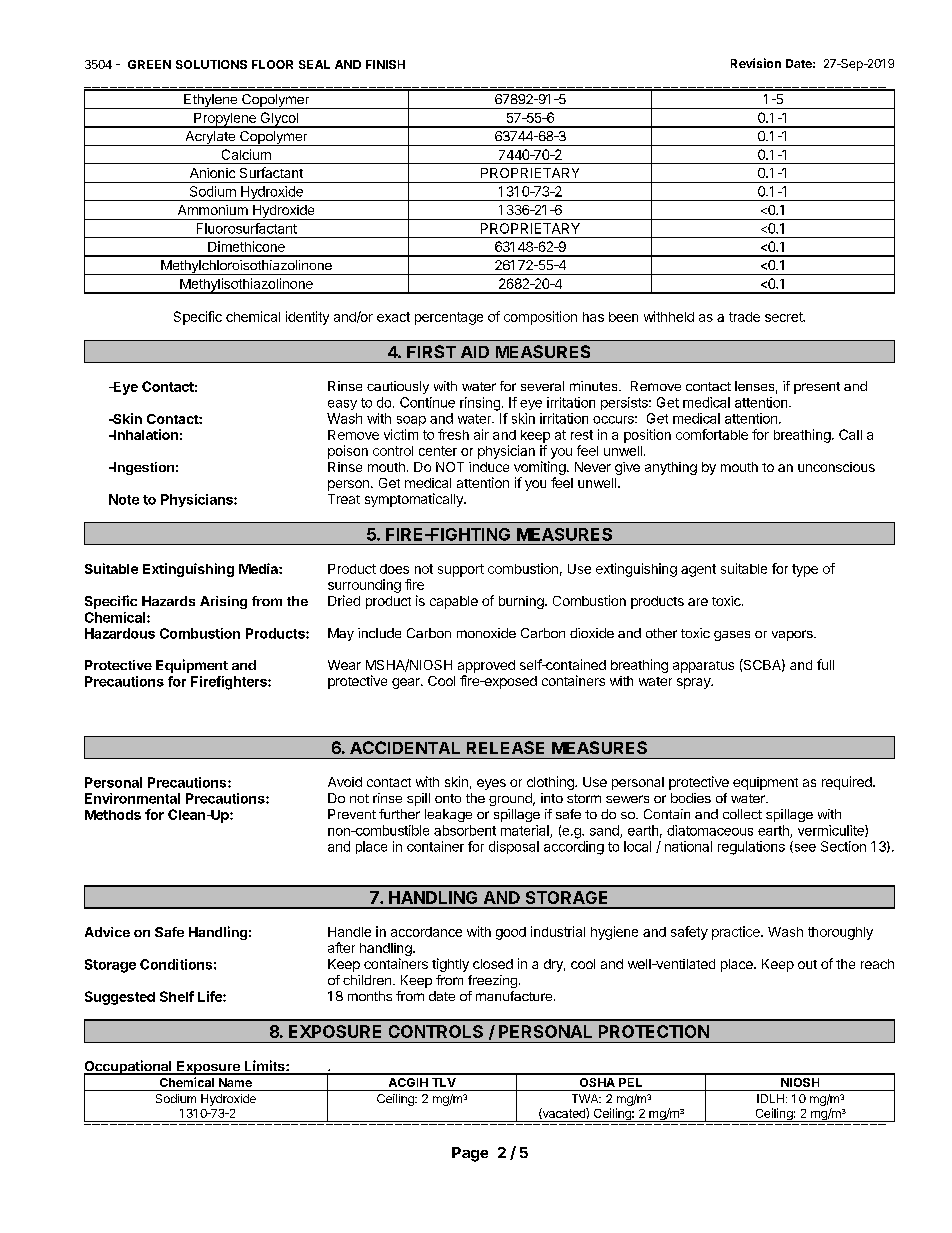  I want to click on Ethylene, so click(210, 101).
